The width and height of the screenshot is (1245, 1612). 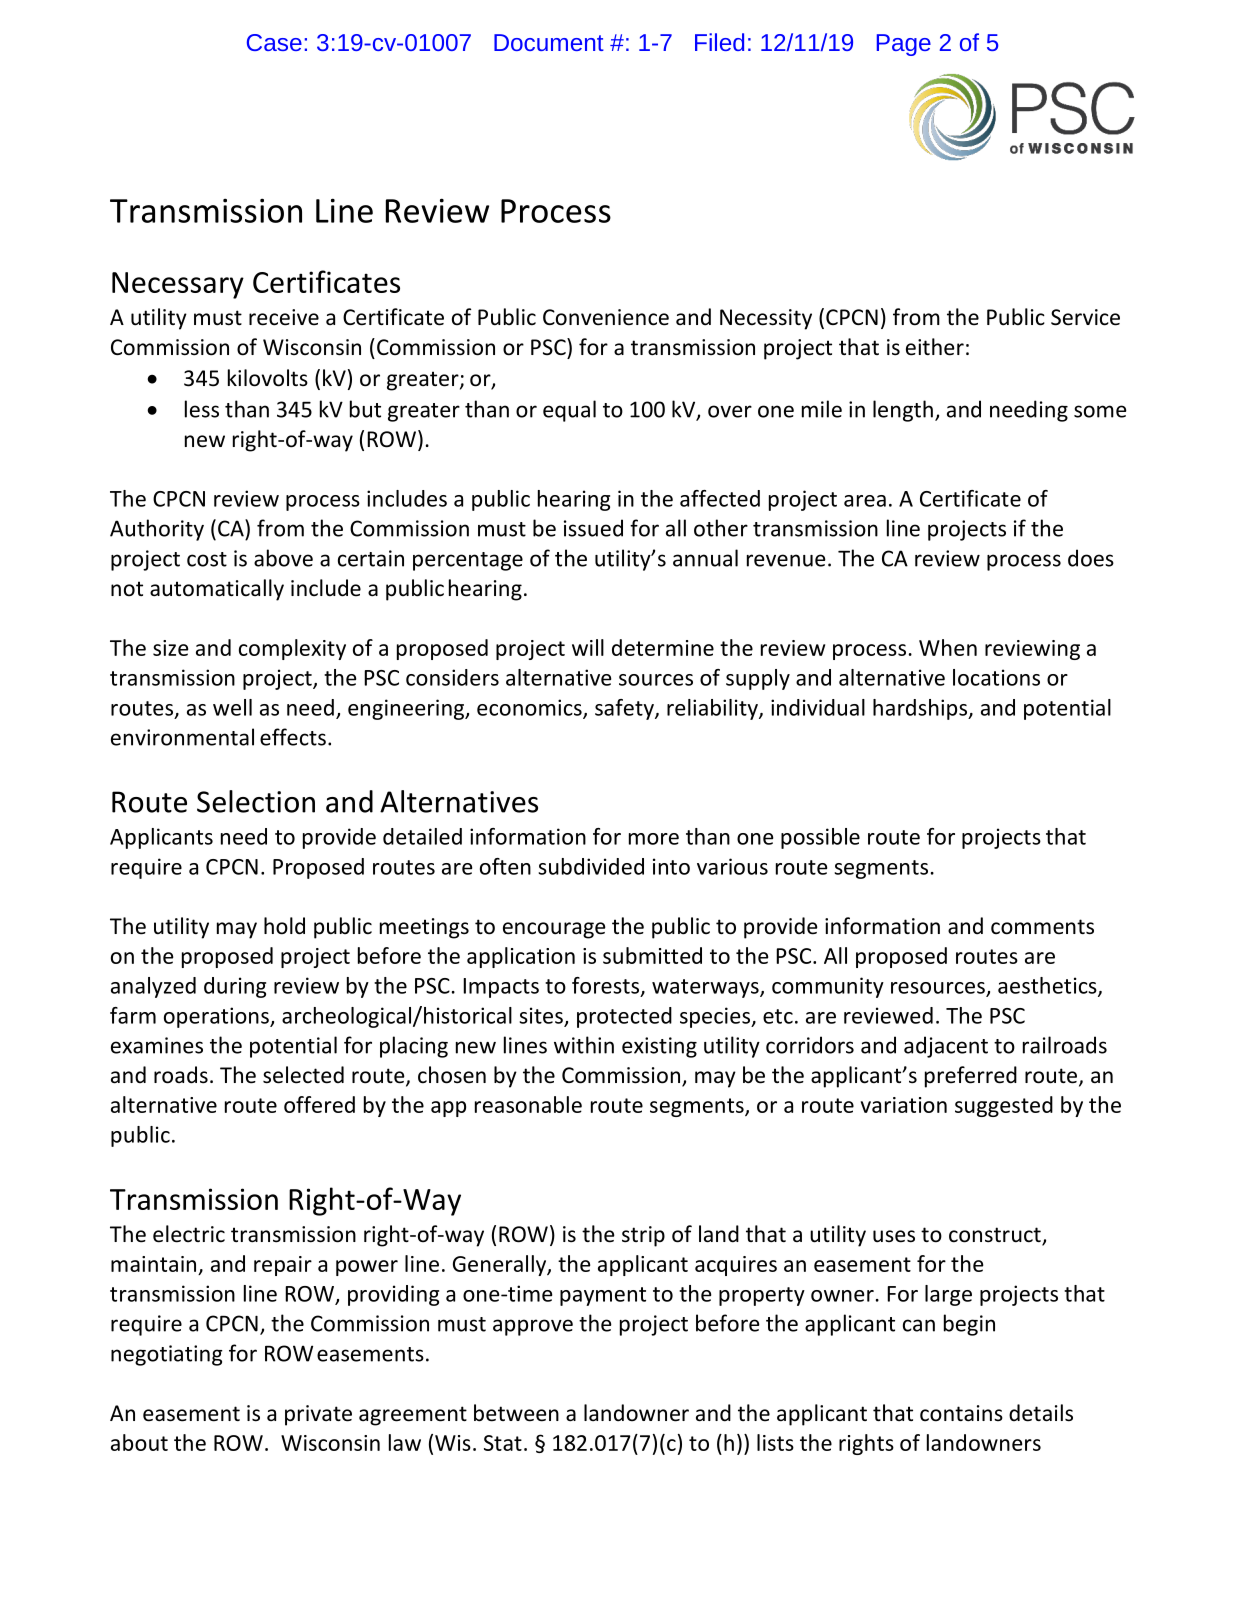 What do you see at coordinates (274, 42) in the screenshot?
I see `Case` at bounding box center [274, 42].
